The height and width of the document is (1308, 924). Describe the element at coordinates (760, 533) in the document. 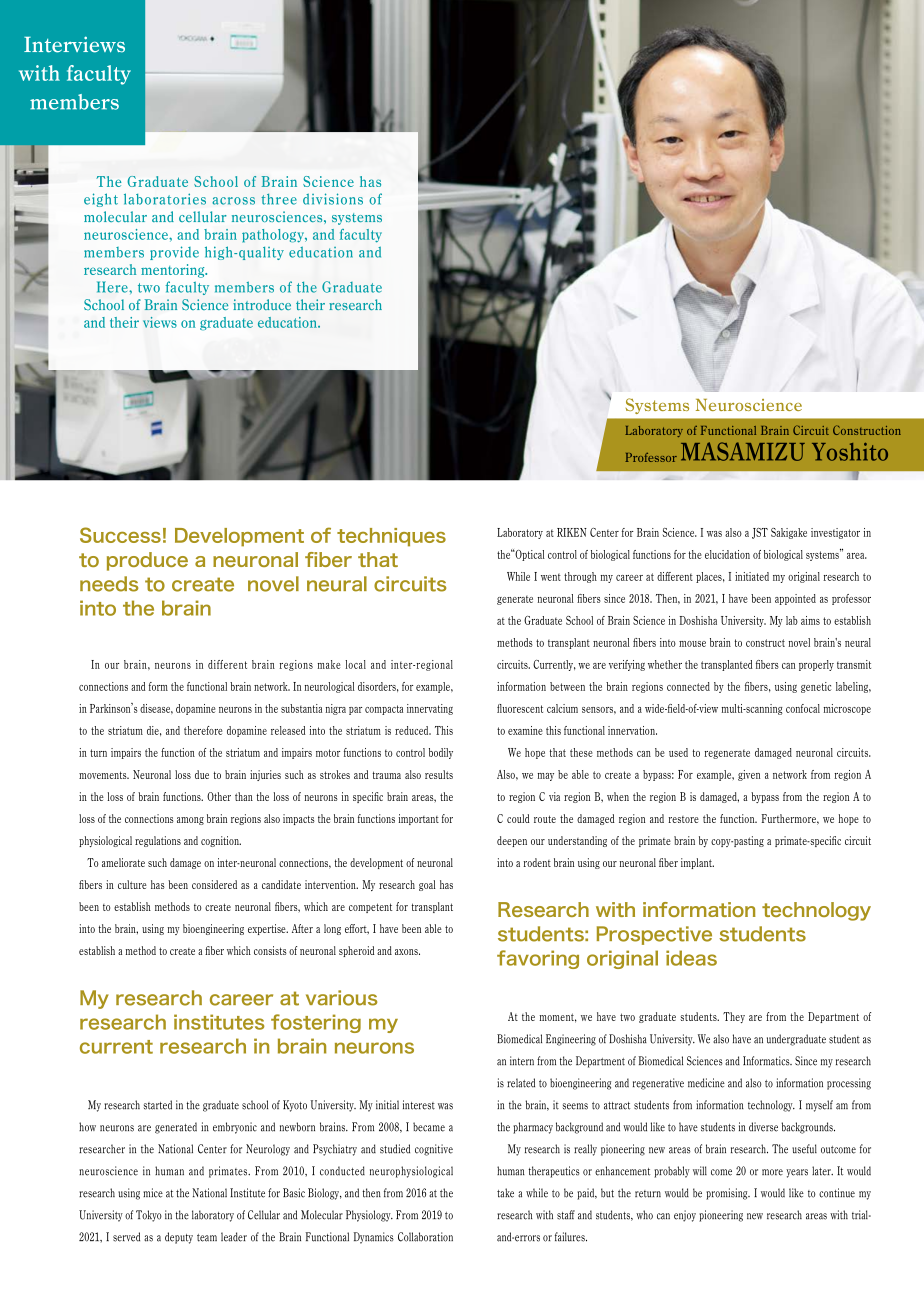

I see `JST` at that location.
